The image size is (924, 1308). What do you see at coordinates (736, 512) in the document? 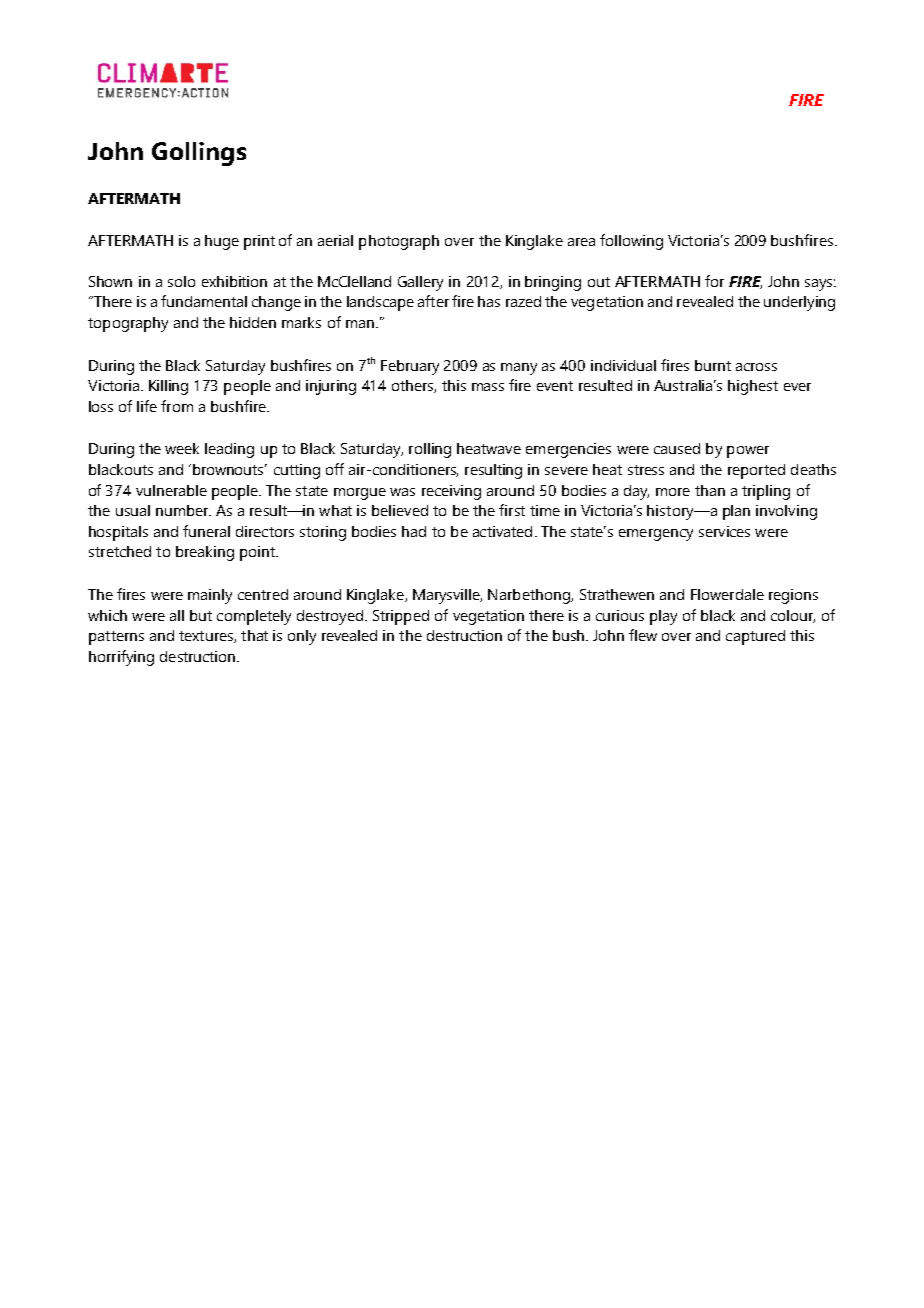
I see `plan` at bounding box center [736, 512].
